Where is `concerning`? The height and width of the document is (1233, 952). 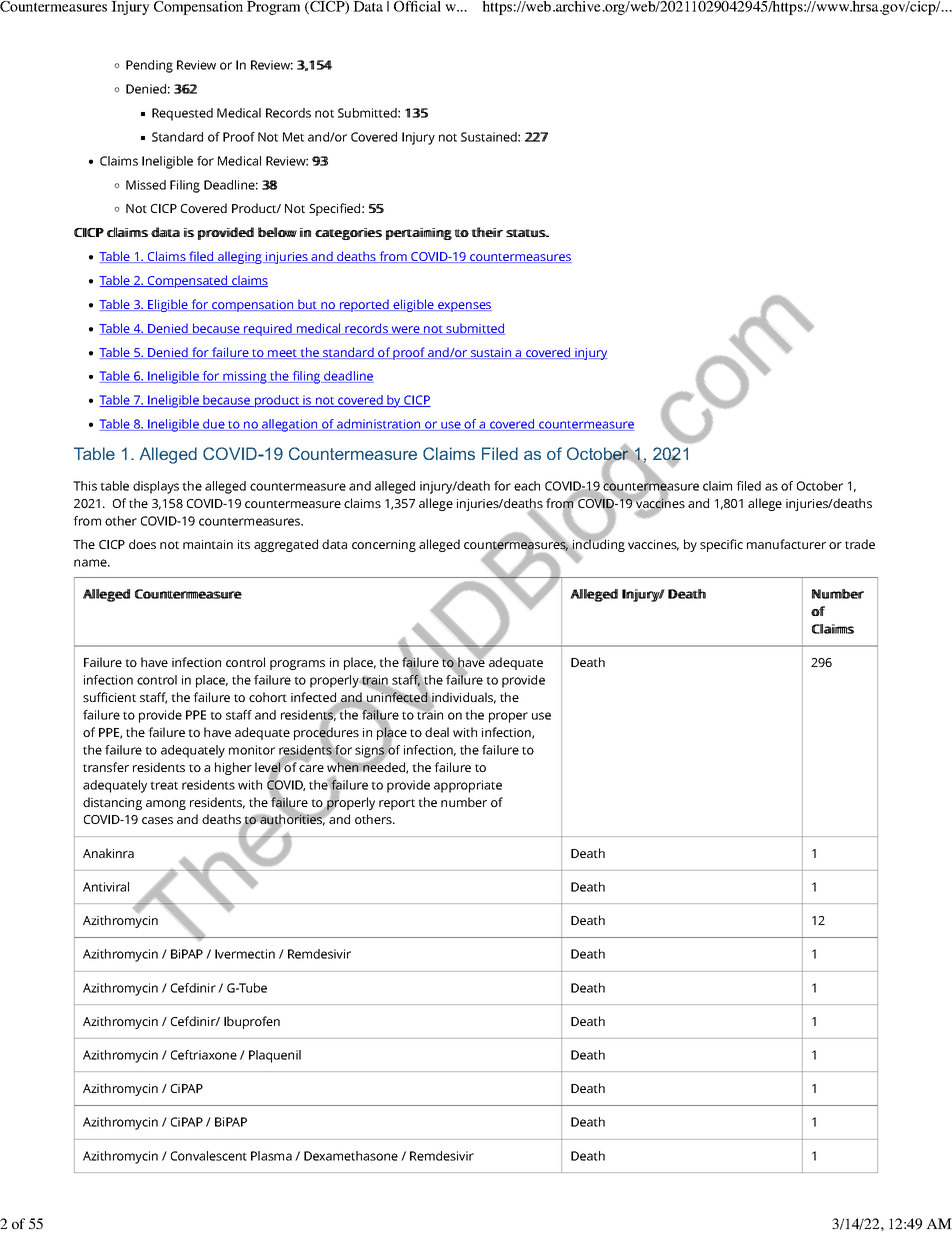
concerning is located at coordinates (384, 546).
